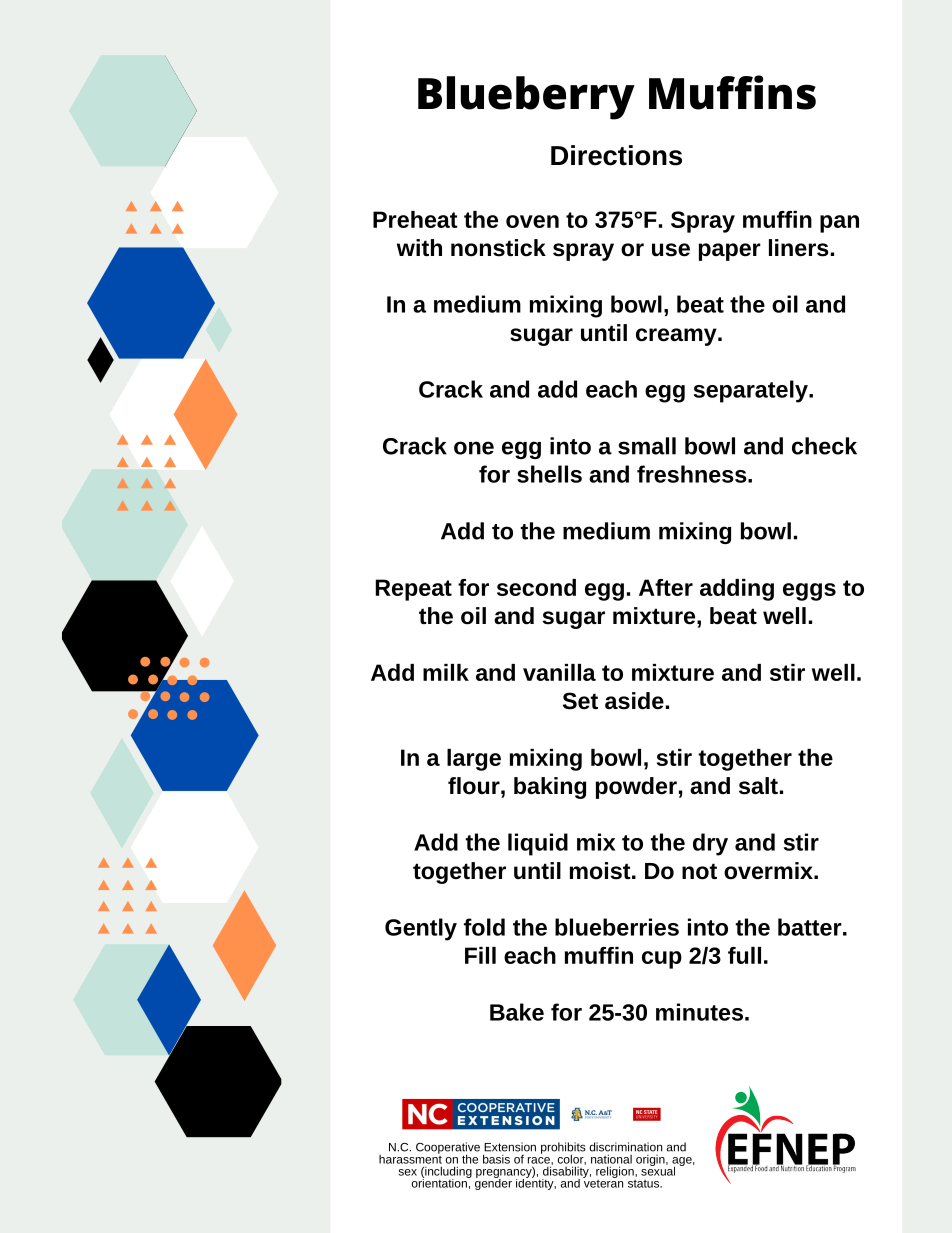 This screenshot has height=1233, width=952. Describe the element at coordinates (839, 224) in the screenshot. I see `pan` at that location.
